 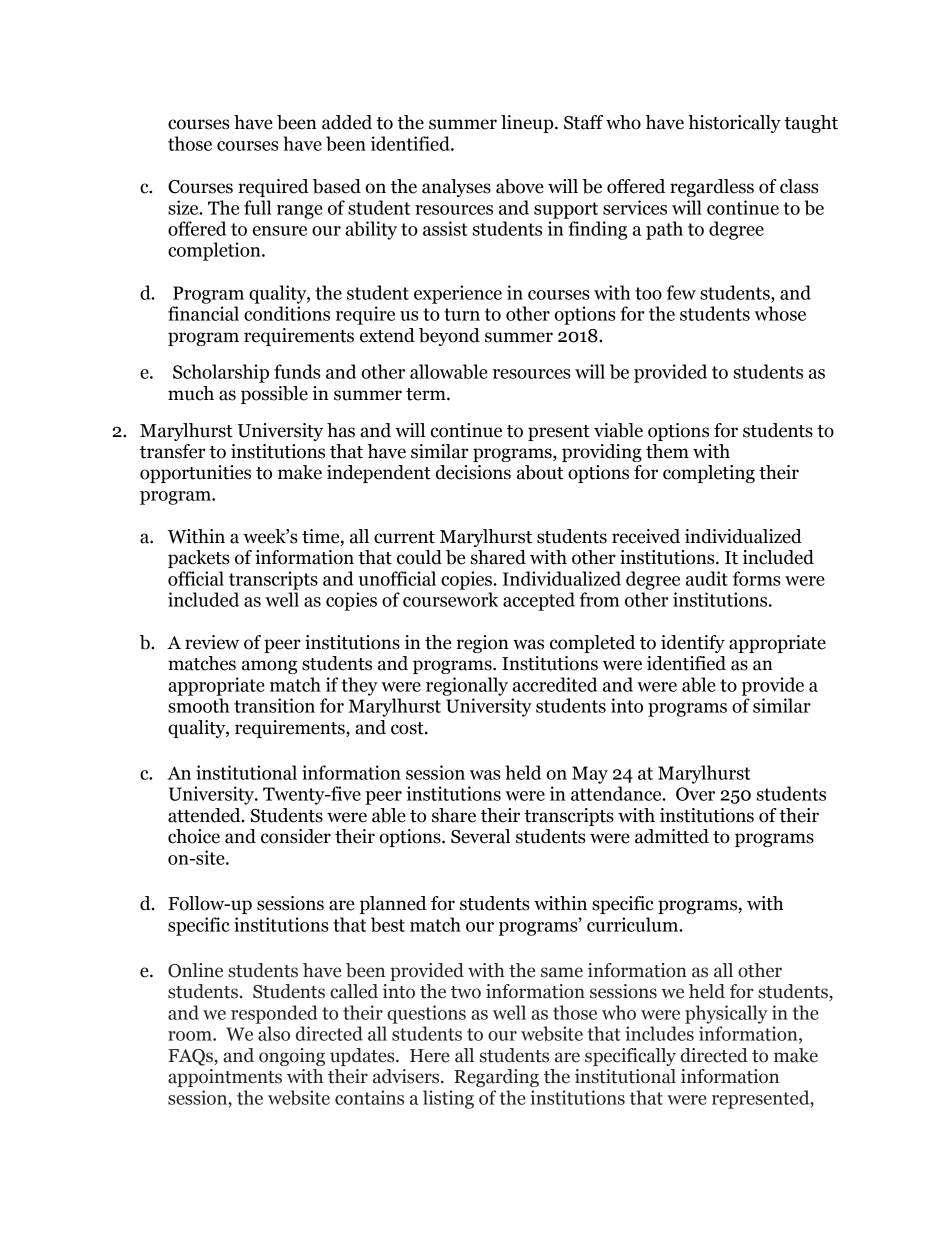 I want to click on coursework, so click(x=450, y=599).
